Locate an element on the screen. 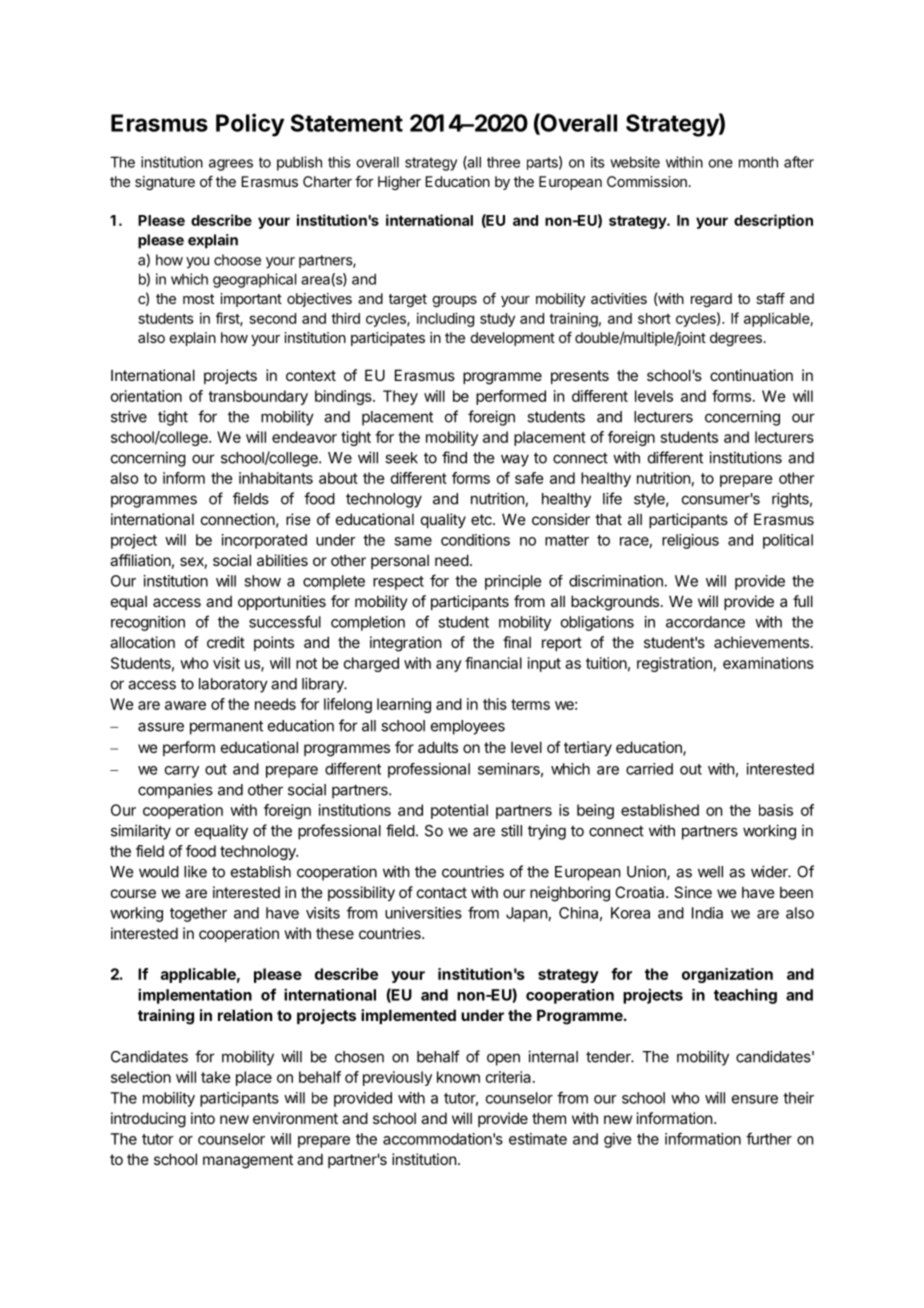 The height and width of the screenshot is (1308, 924). any is located at coordinates (449, 666).
